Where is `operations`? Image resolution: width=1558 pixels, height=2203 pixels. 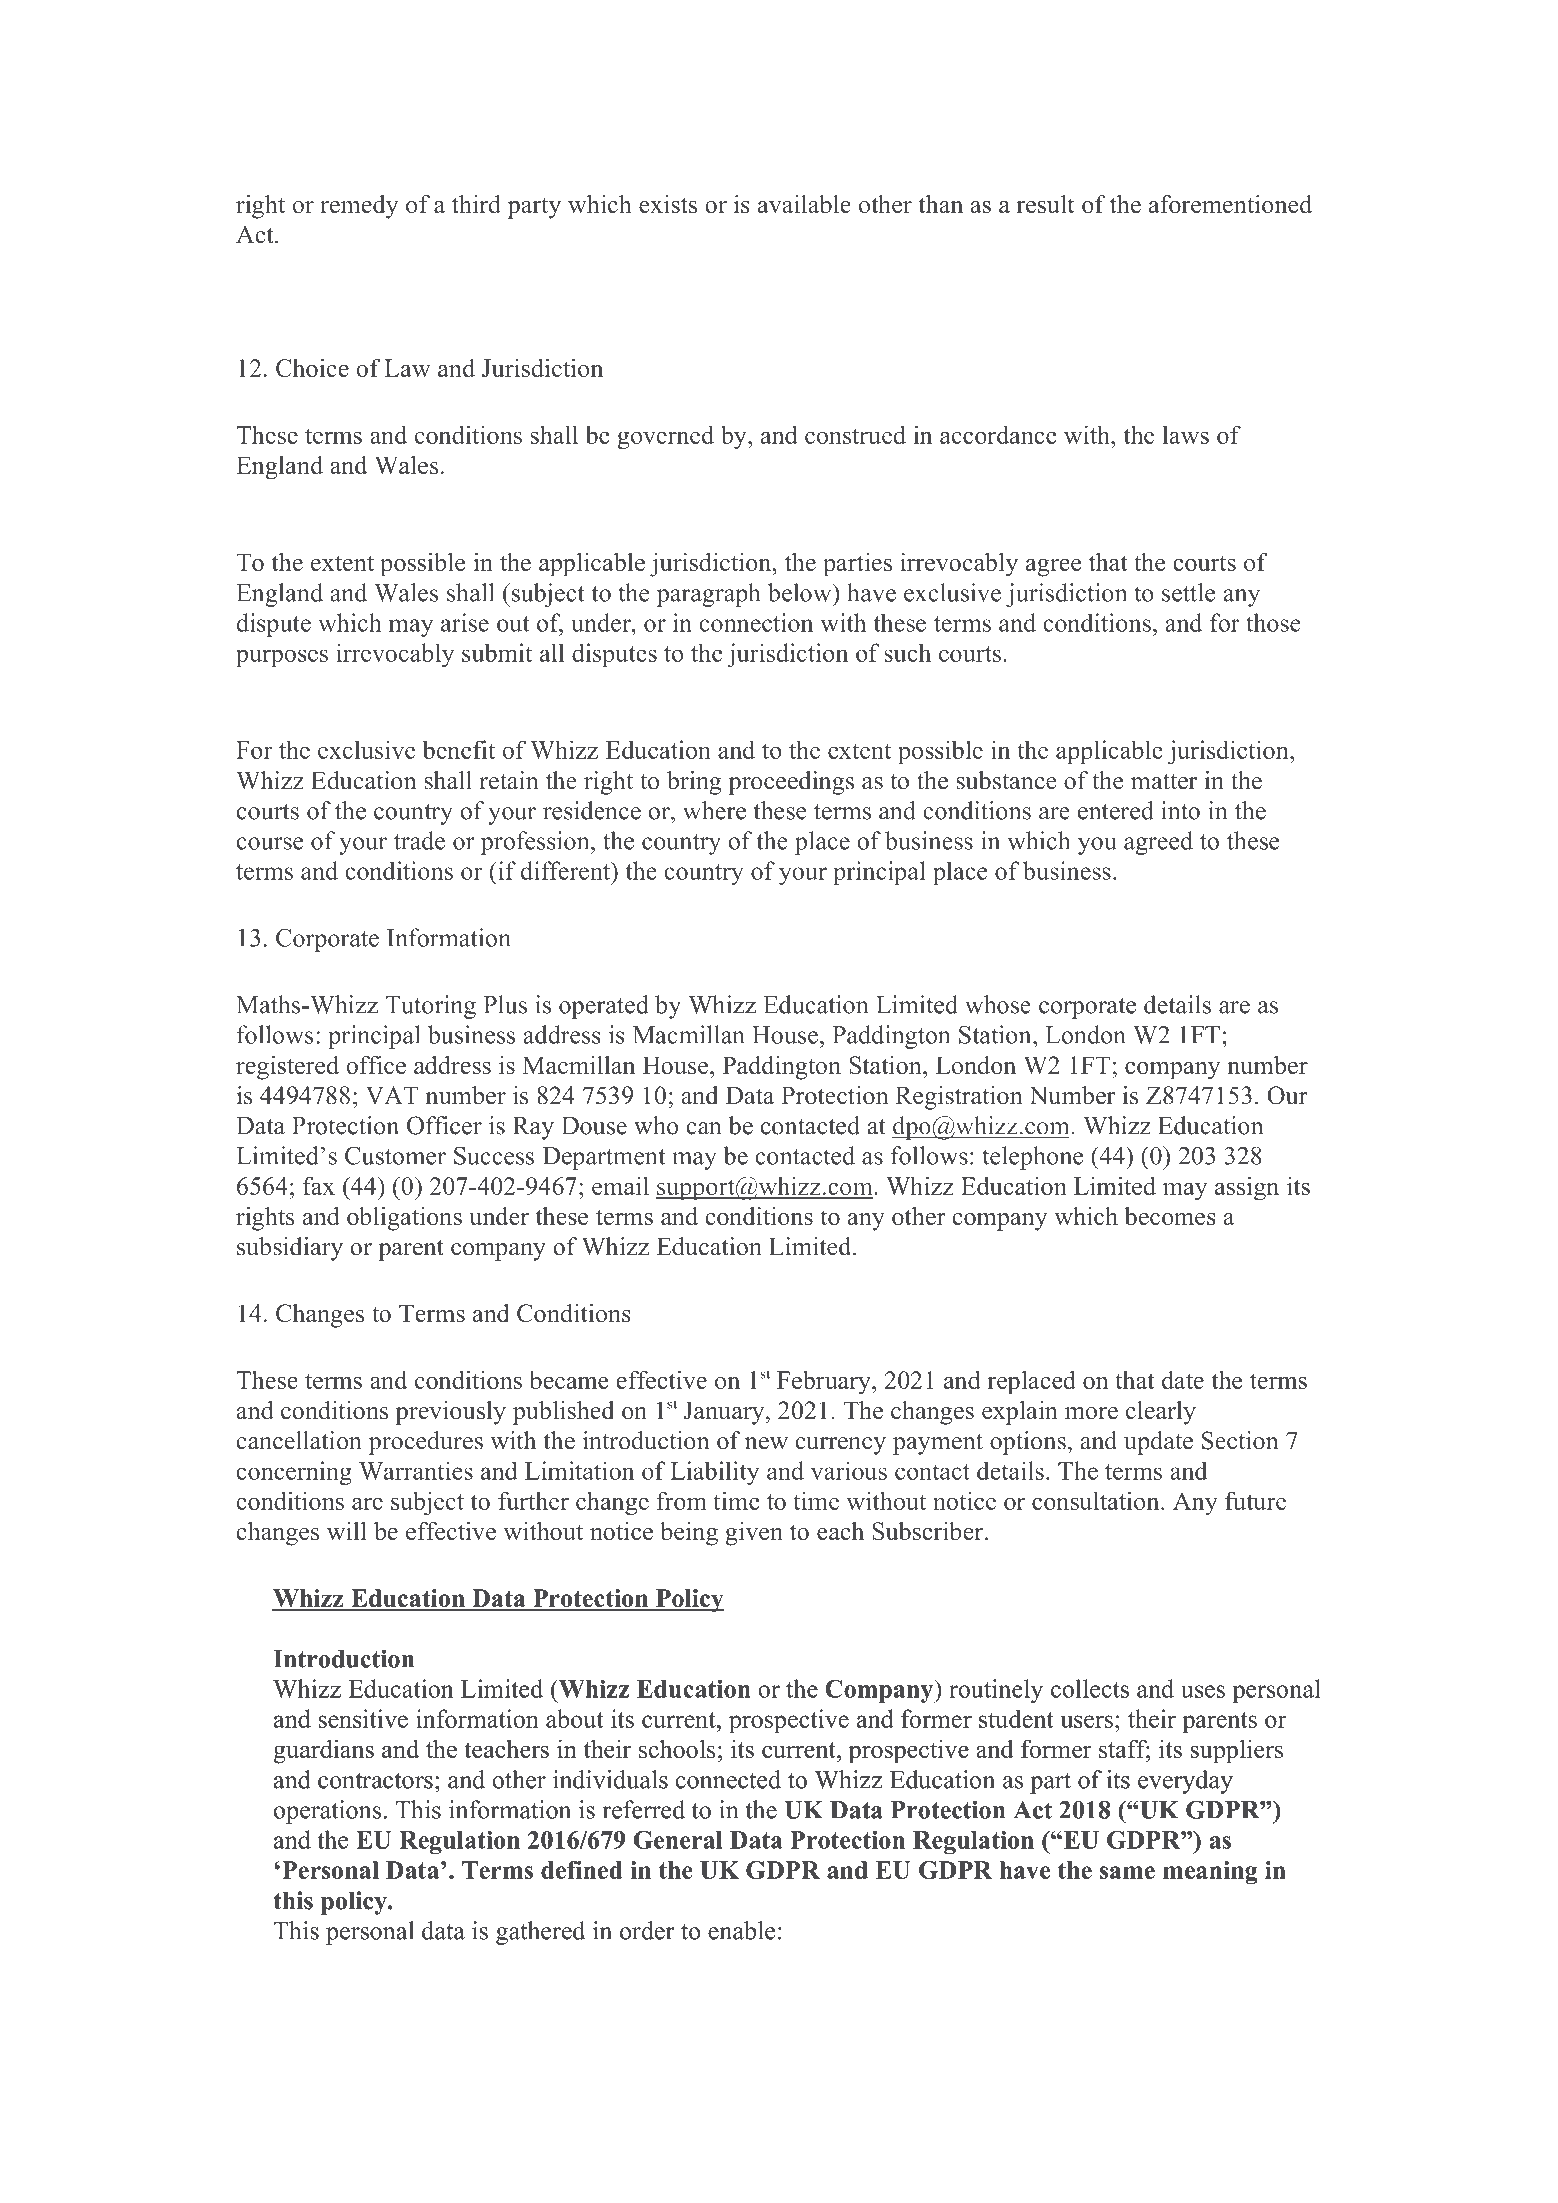
operations is located at coordinates (327, 1812).
